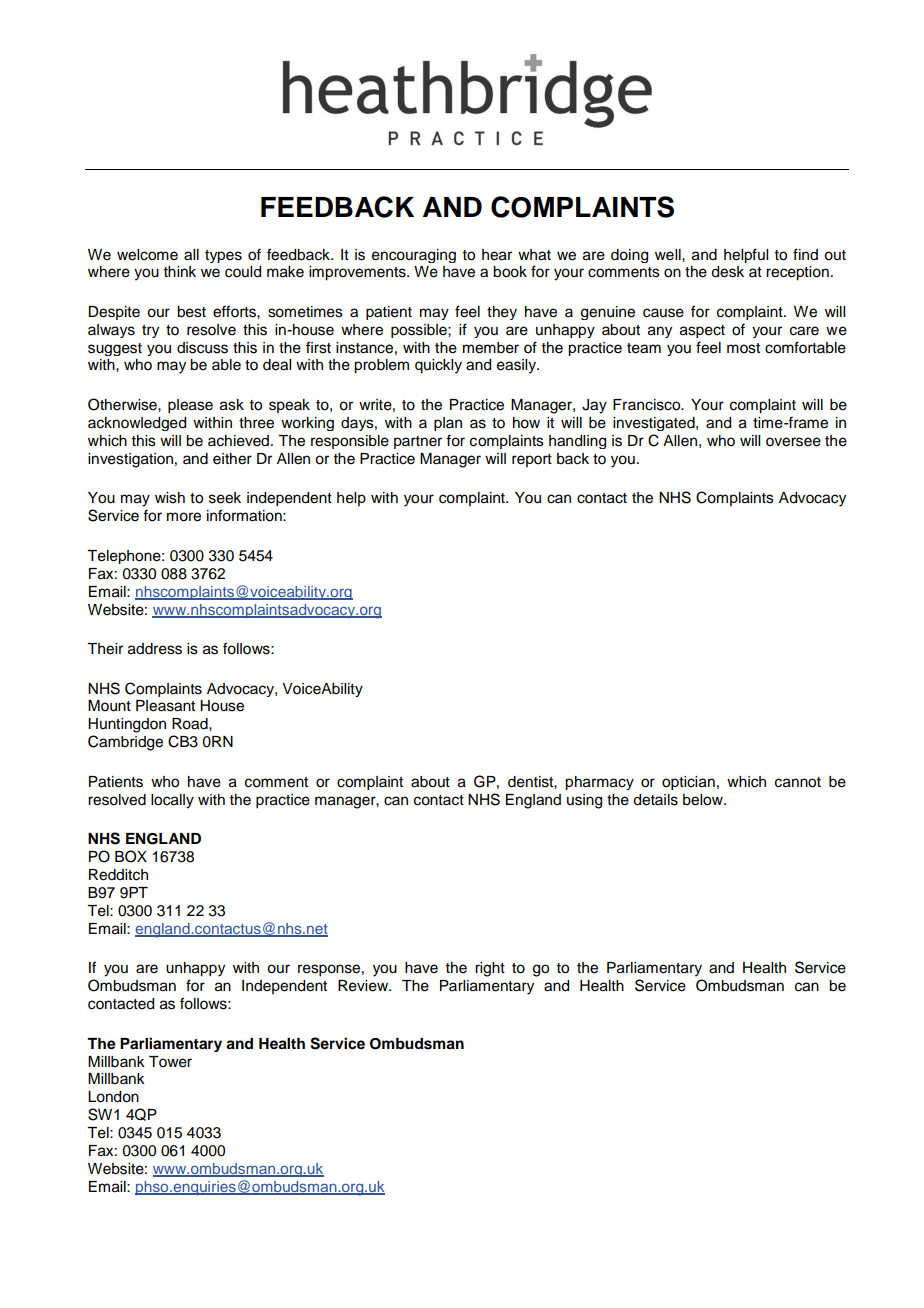 Image resolution: width=924 pixels, height=1308 pixels. Describe the element at coordinates (727, 272) in the screenshot. I see `desk` at that location.
